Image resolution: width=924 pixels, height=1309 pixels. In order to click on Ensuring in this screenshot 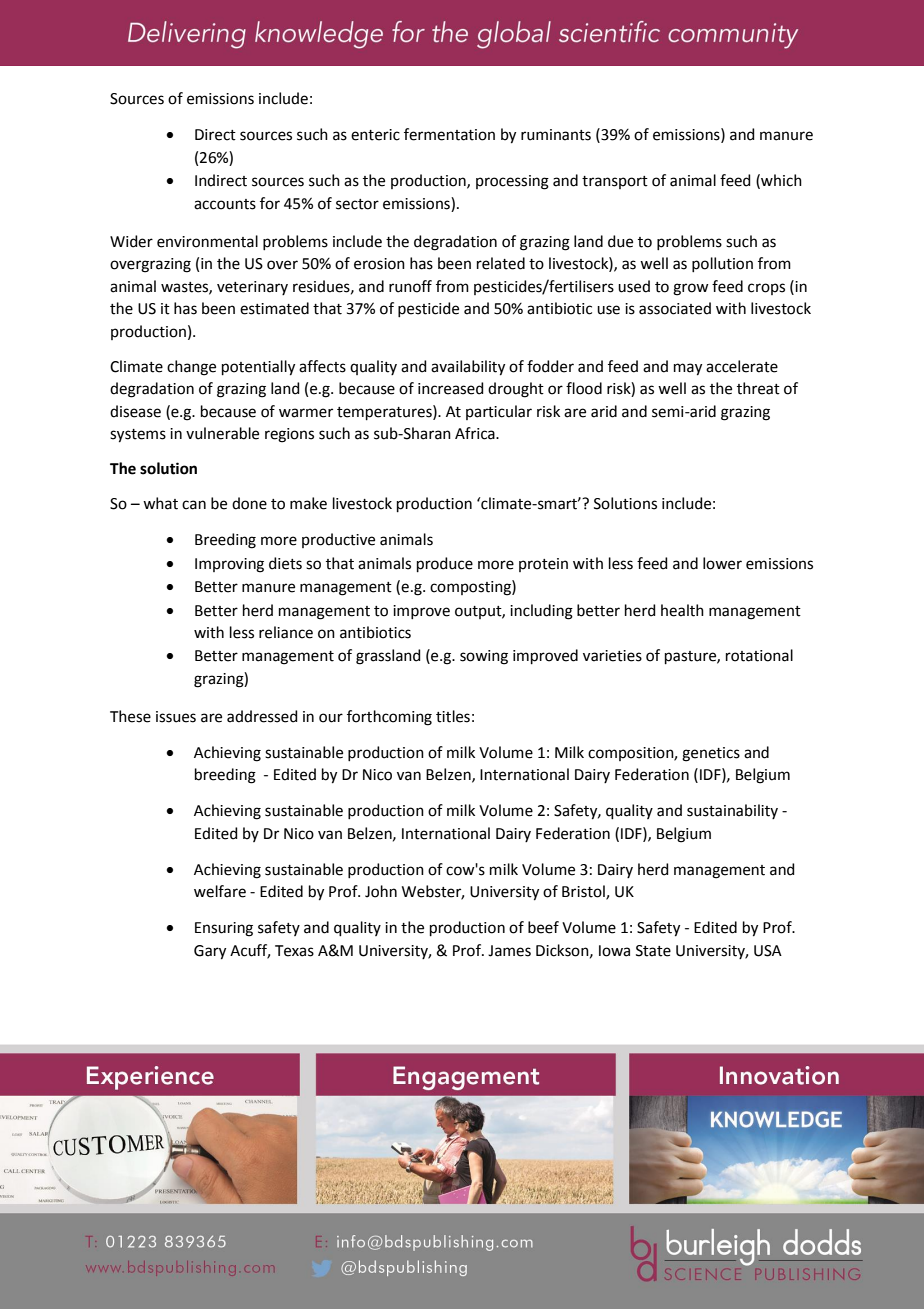, I will do `click(224, 929)`.
